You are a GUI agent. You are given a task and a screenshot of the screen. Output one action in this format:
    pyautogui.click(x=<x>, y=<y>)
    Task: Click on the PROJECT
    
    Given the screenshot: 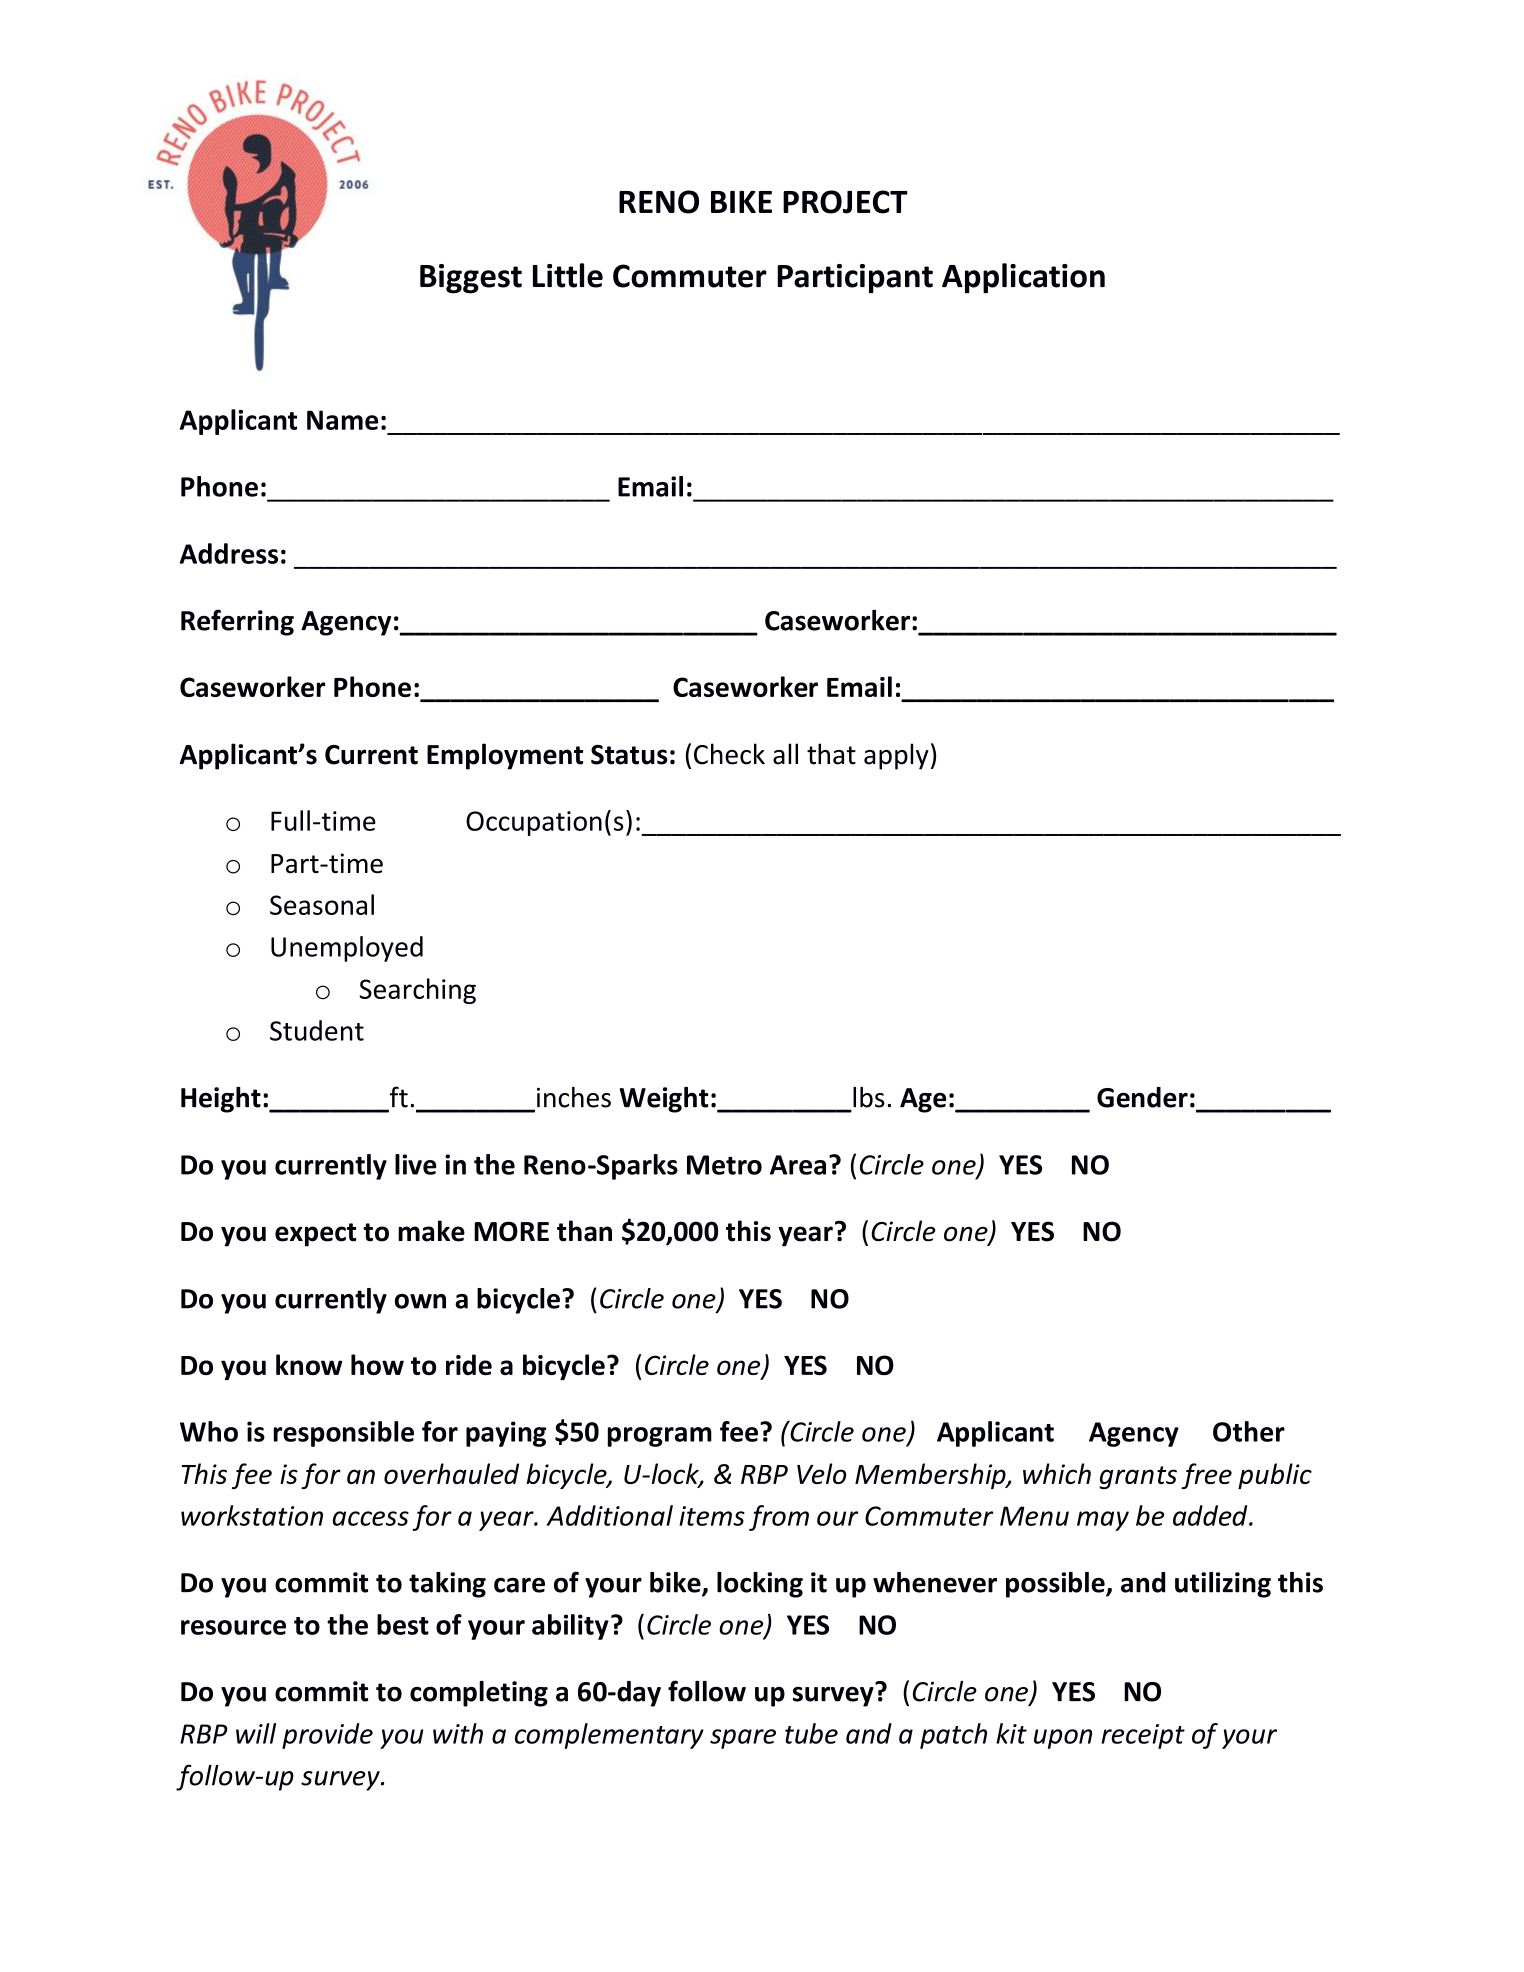 What is the action you would take?
    pyautogui.click(x=845, y=202)
